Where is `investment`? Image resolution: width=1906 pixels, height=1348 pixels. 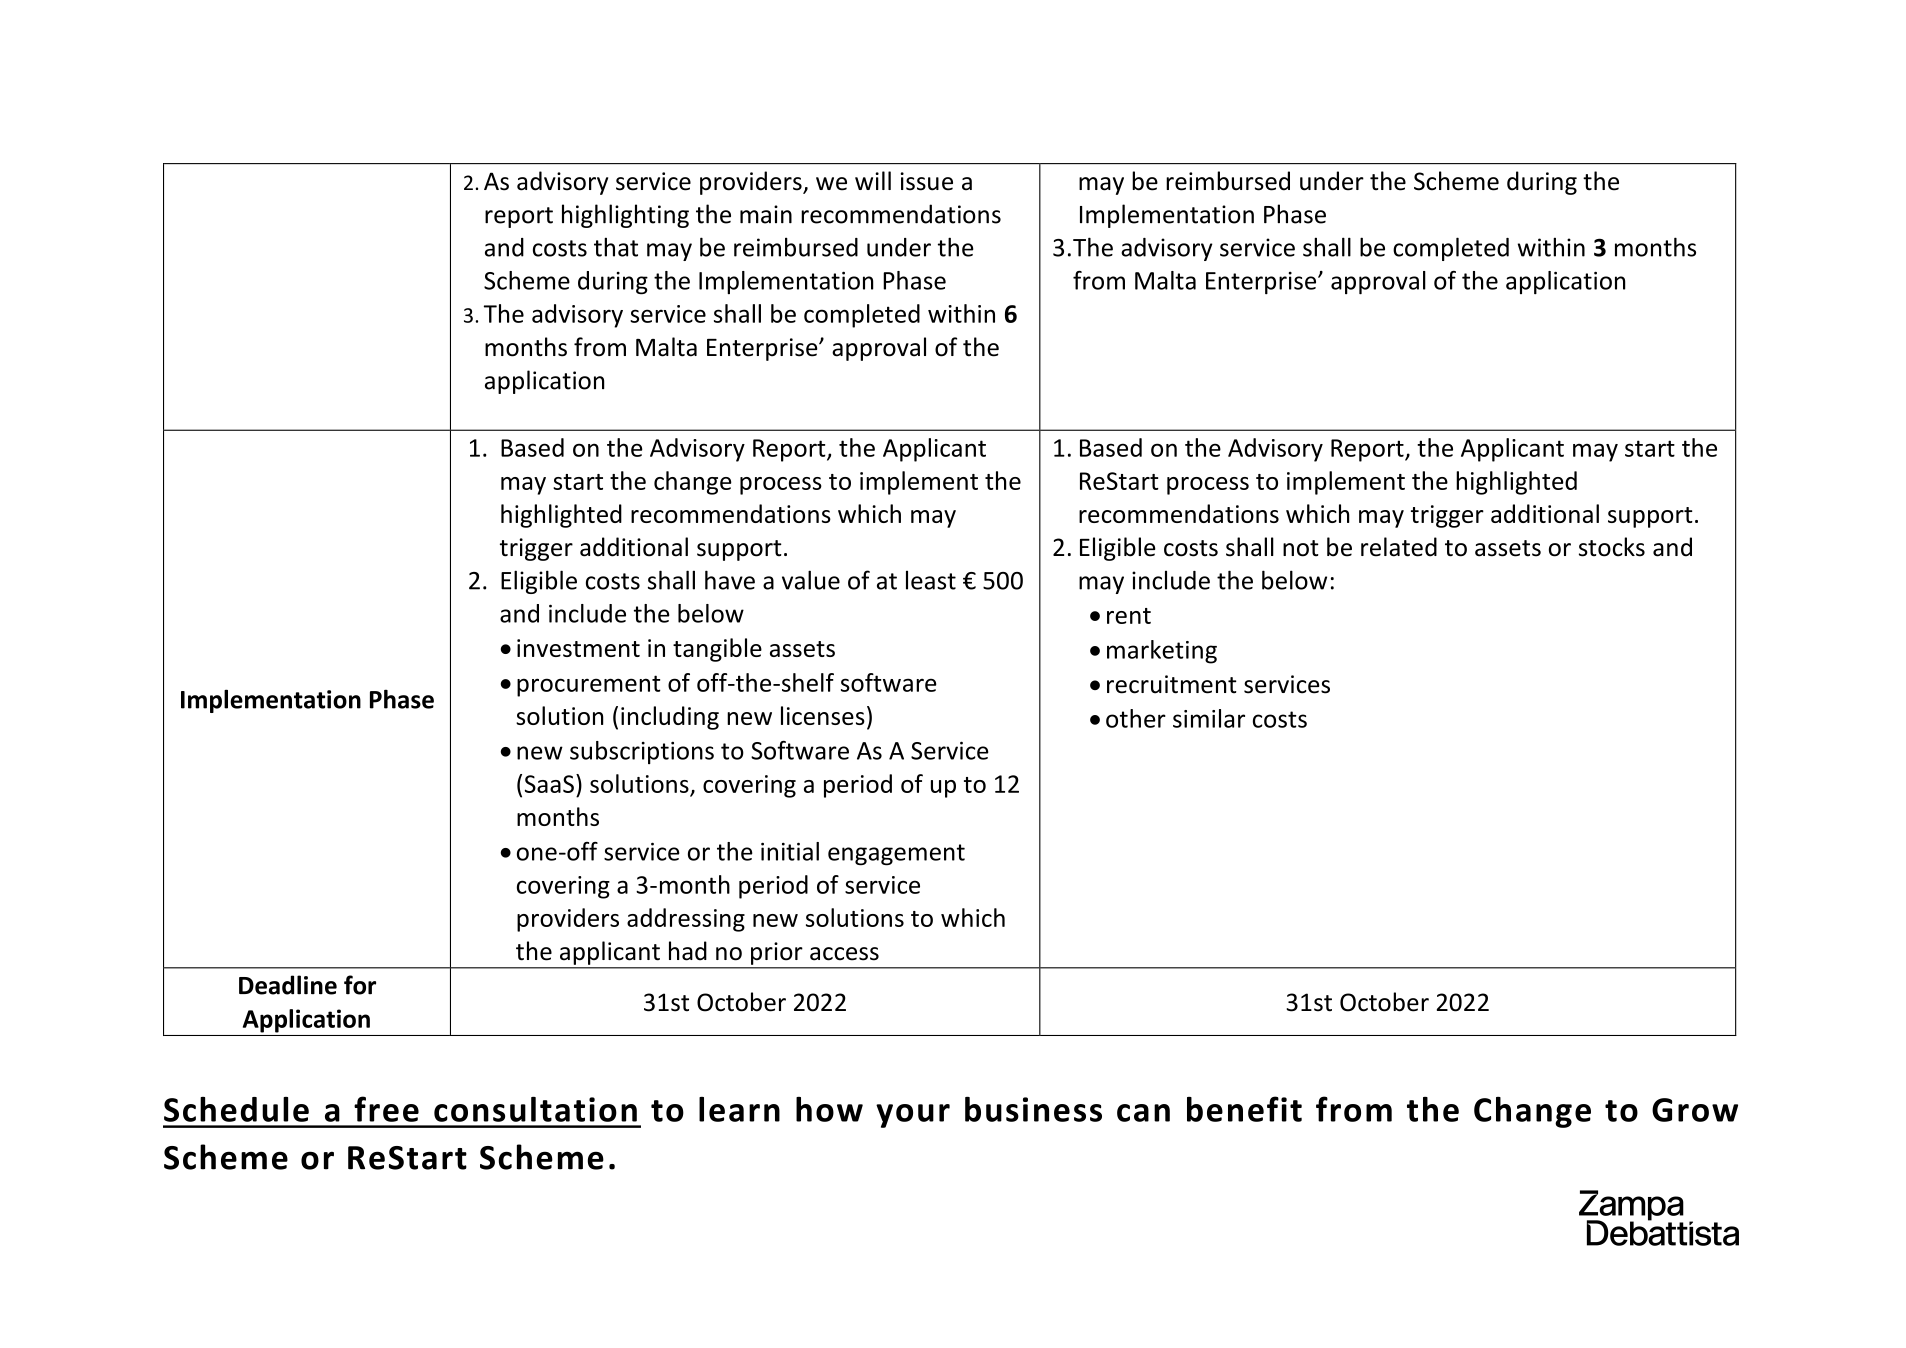
investment is located at coordinates (578, 648).
